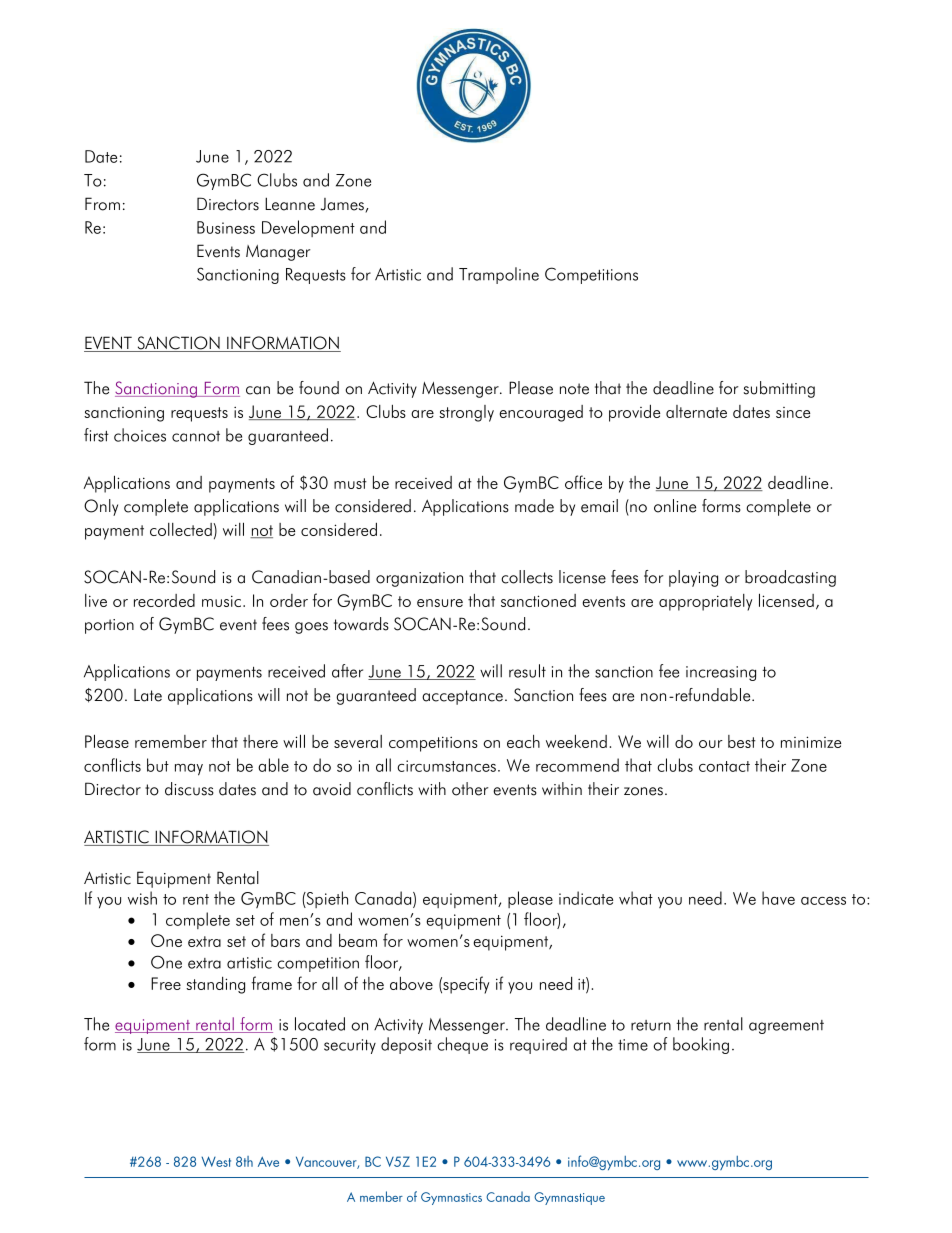  Describe the element at coordinates (701, 1045) in the image. I see `booking` at that location.
